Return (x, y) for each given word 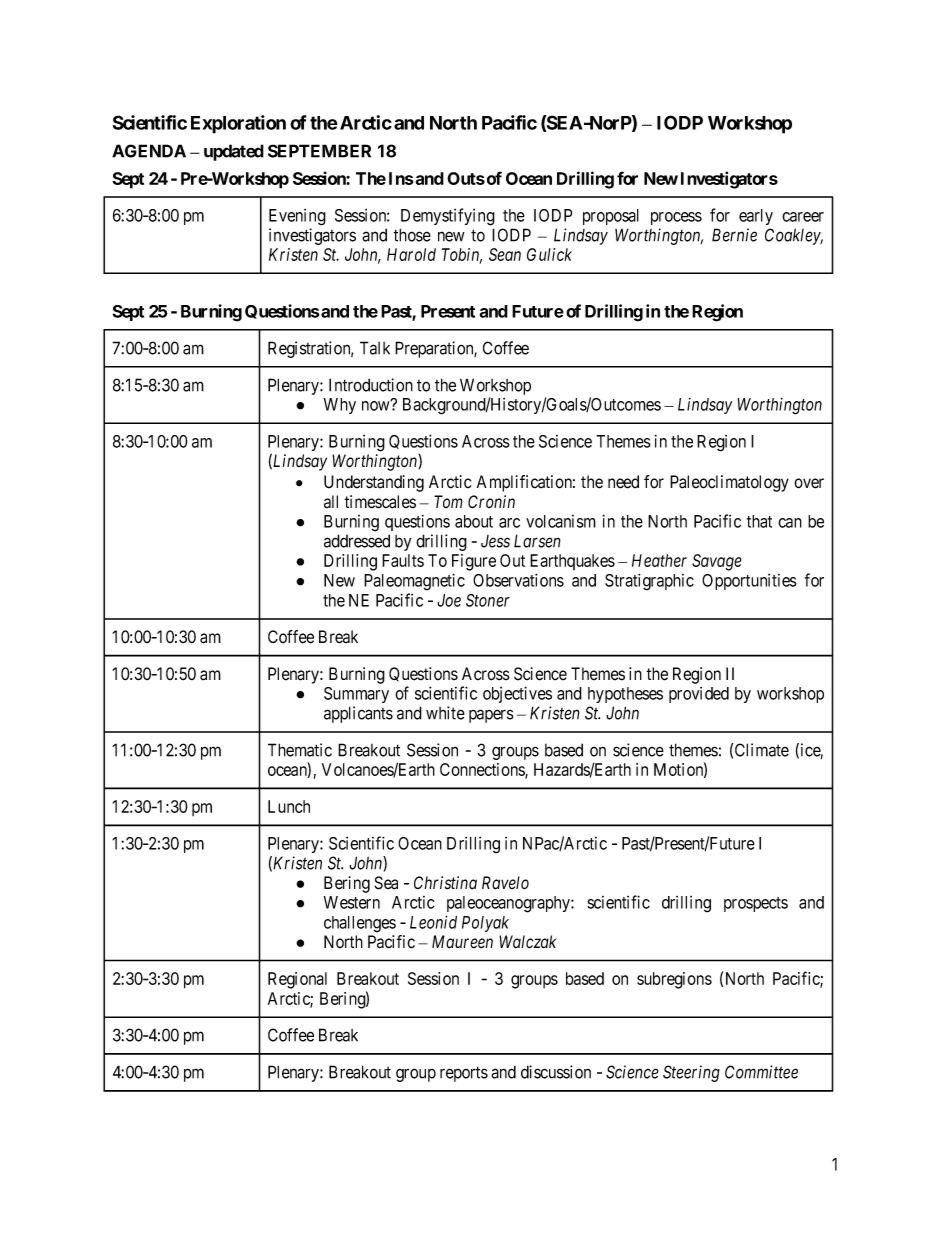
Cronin (491, 502)
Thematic (300, 750)
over (809, 483)
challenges (360, 924)
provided (699, 695)
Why (339, 406)
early (756, 217)
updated (234, 152)
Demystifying (448, 217)
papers (491, 716)
